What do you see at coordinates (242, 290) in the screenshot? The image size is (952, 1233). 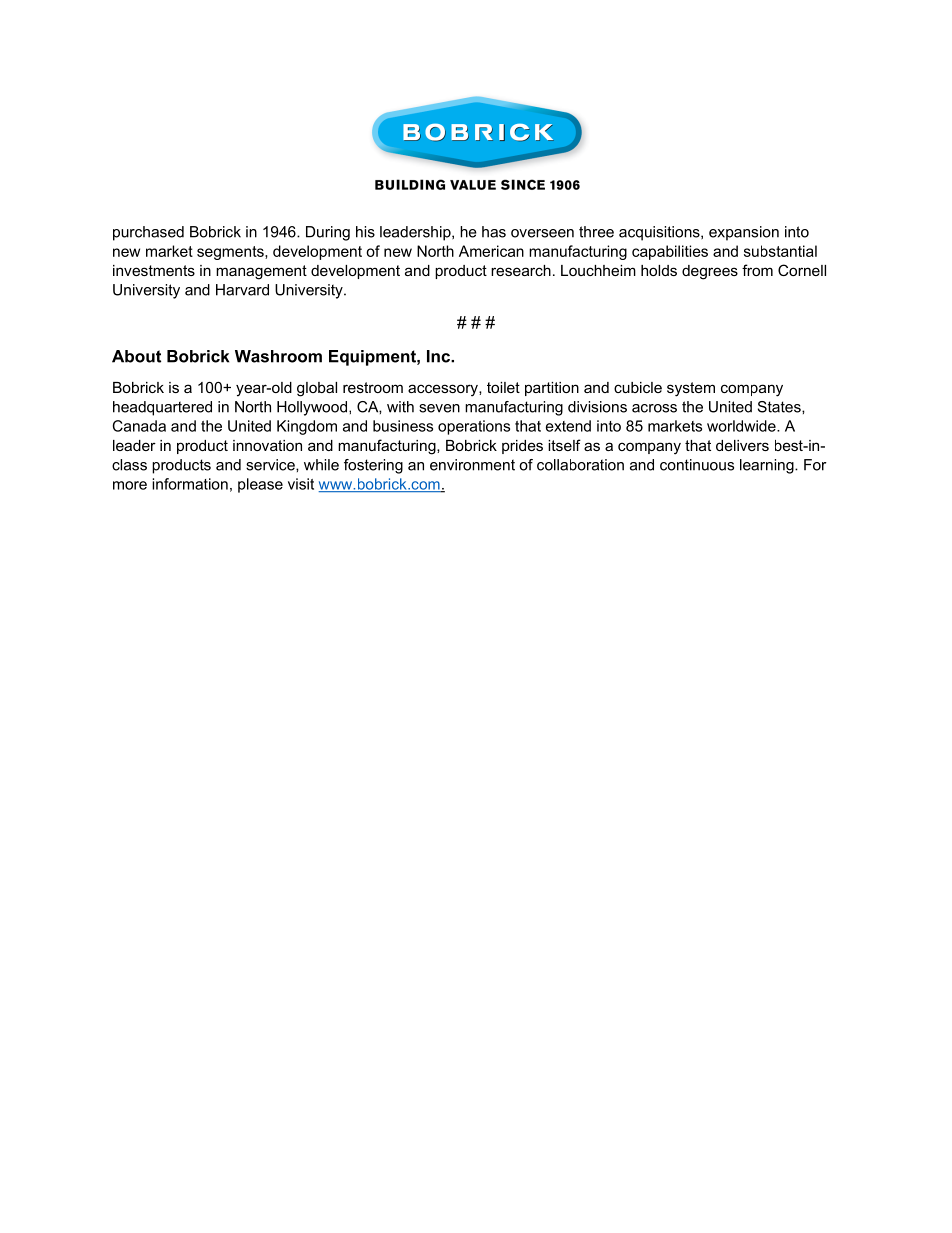 I see `Harvard` at bounding box center [242, 290].
